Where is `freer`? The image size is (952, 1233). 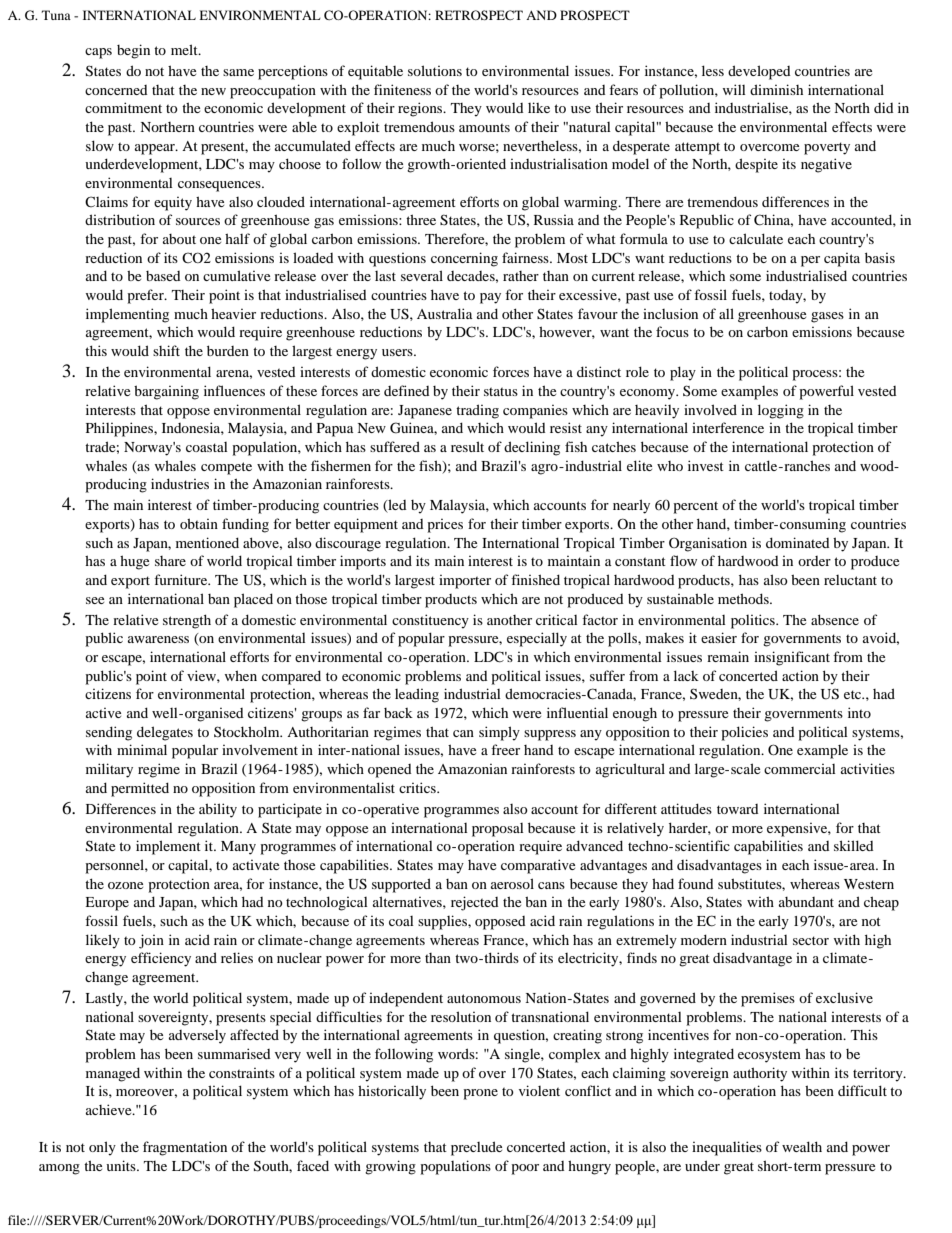 freer is located at coordinates (505, 749).
